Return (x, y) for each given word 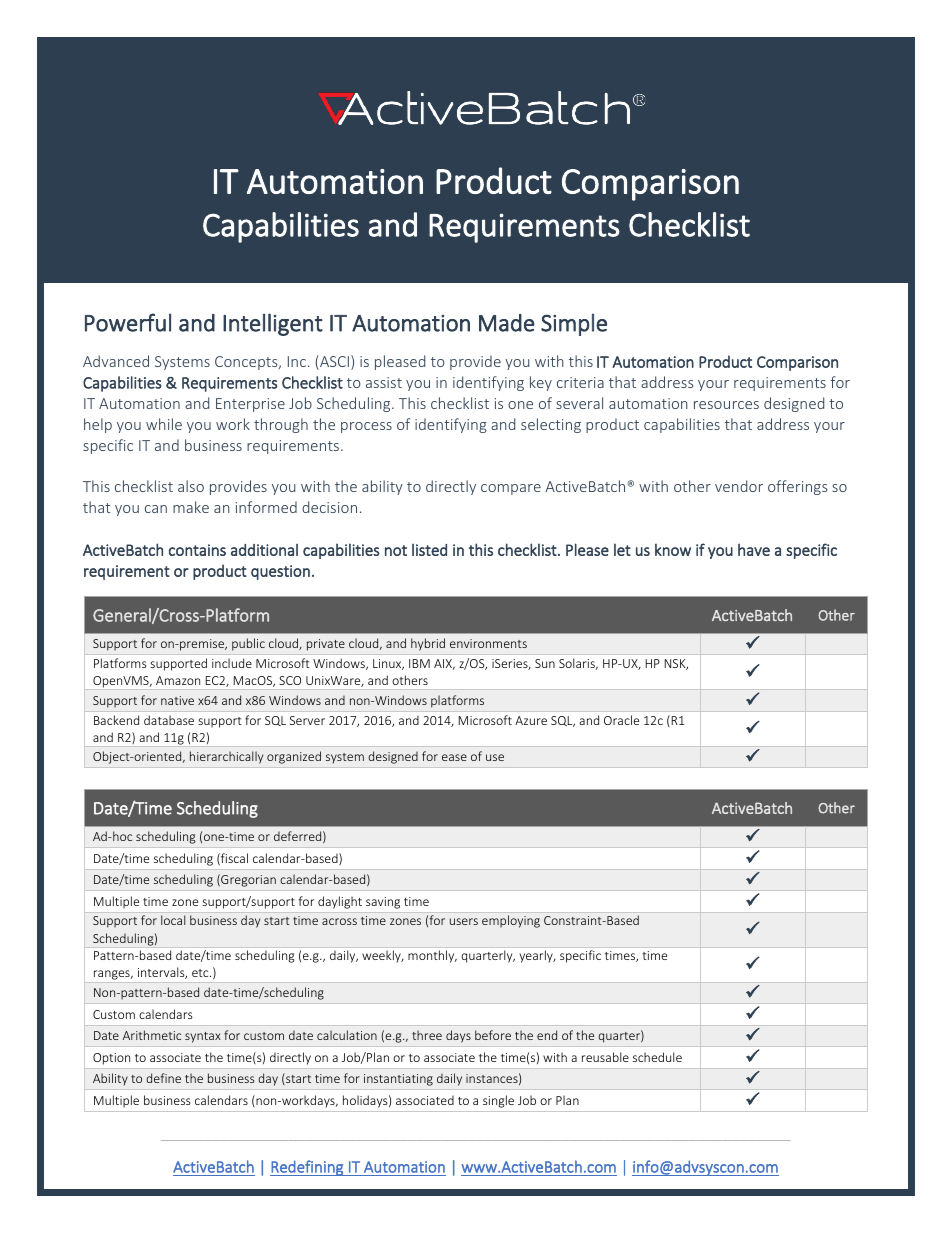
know (673, 550)
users (464, 921)
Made (507, 323)
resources (726, 405)
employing (511, 921)
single (498, 1101)
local (173, 920)
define (163, 1078)
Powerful (128, 322)
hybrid (428, 644)
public (248, 644)
